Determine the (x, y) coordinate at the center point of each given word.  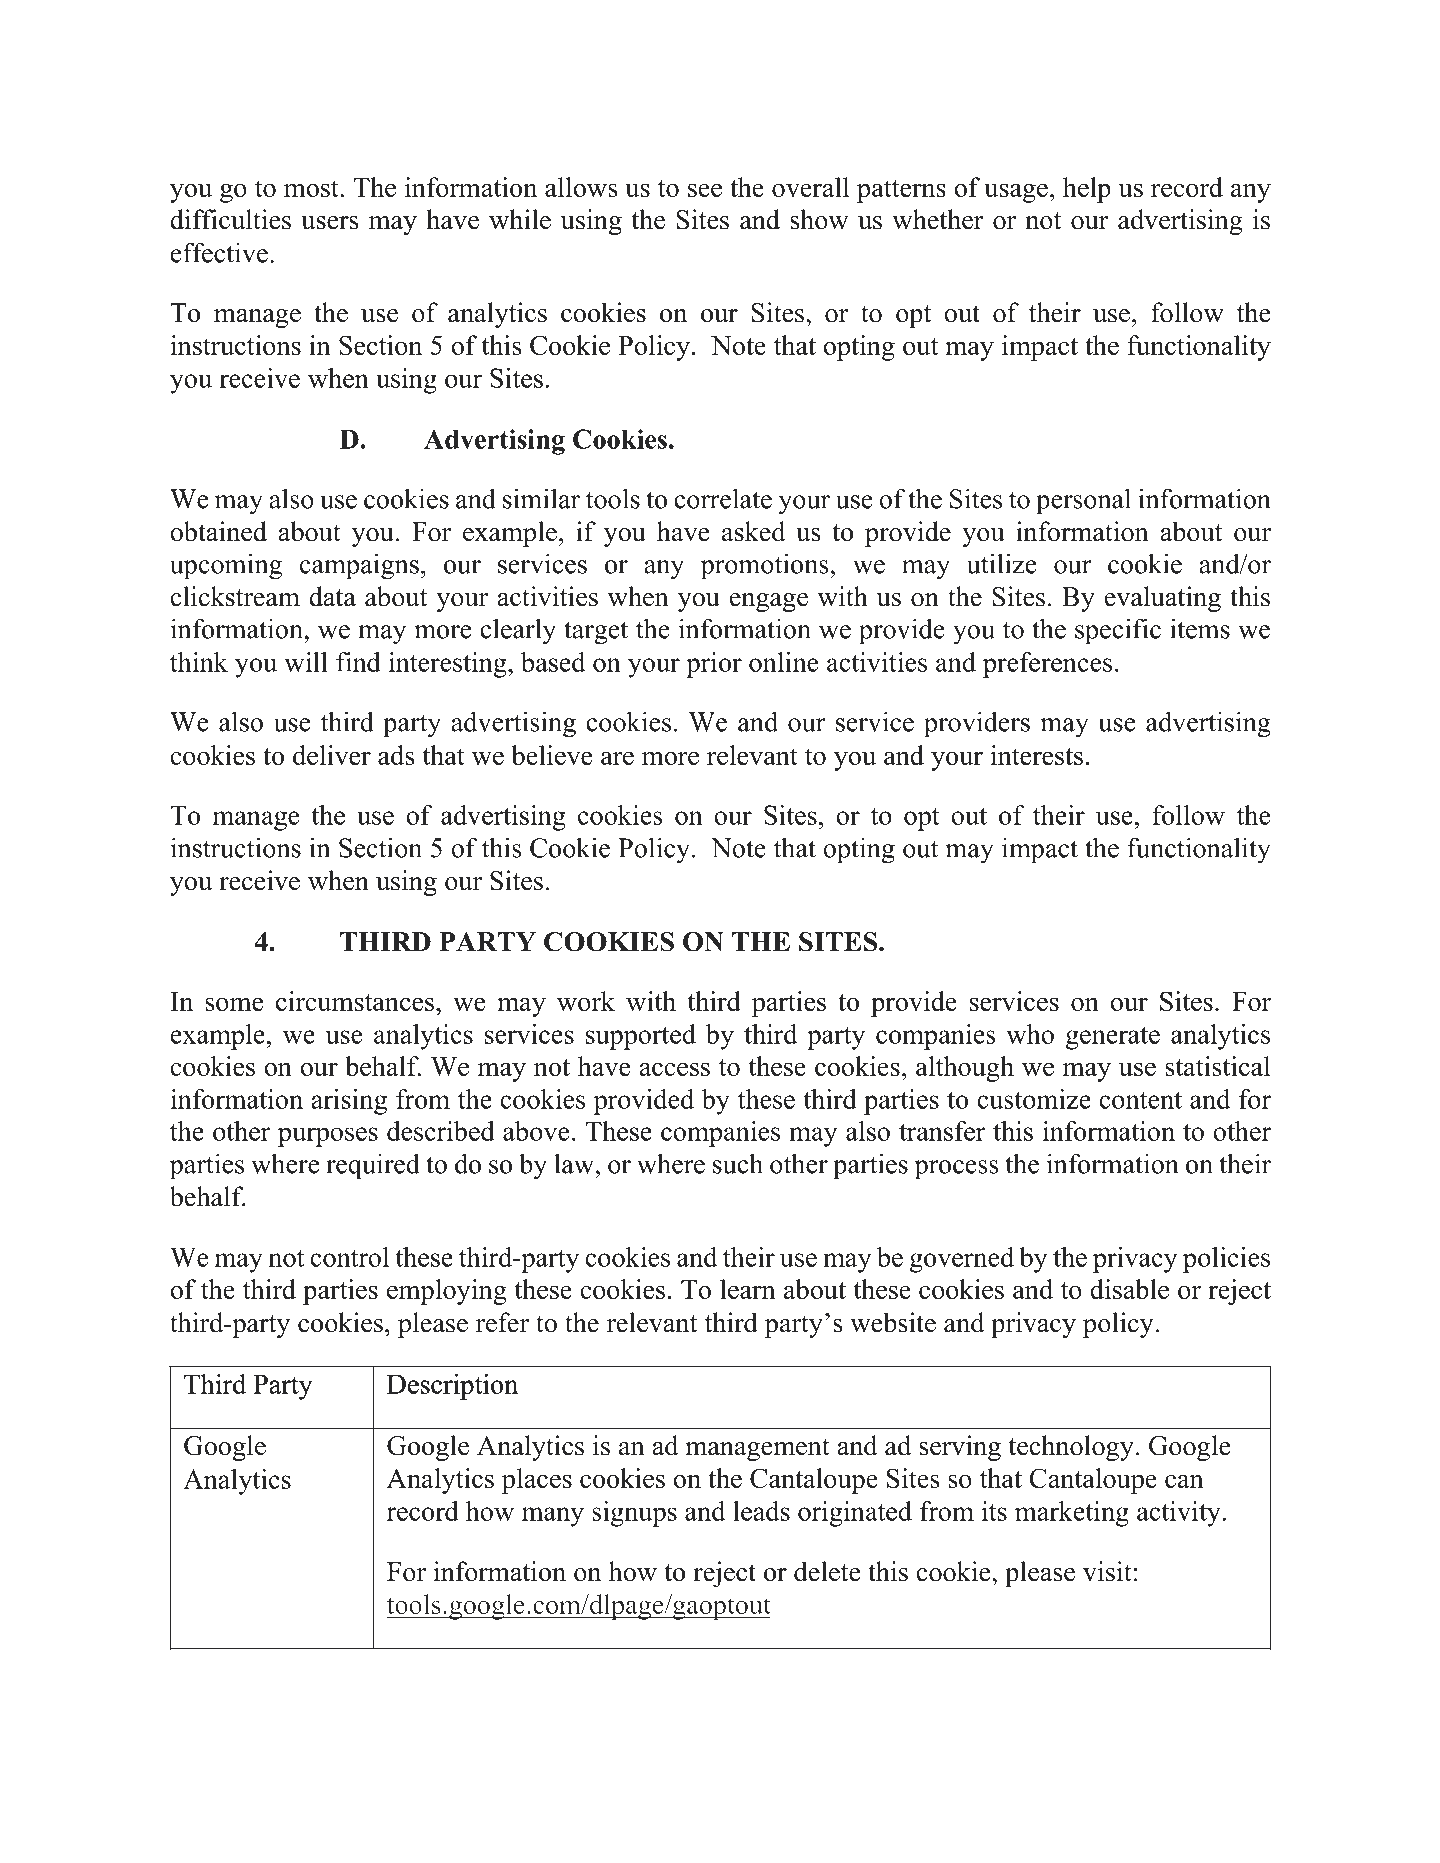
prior (714, 665)
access (674, 1069)
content (1140, 1100)
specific (1118, 631)
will (306, 662)
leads (761, 1511)
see (705, 190)
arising (349, 1102)
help (1087, 190)
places (537, 1481)
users (330, 223)
